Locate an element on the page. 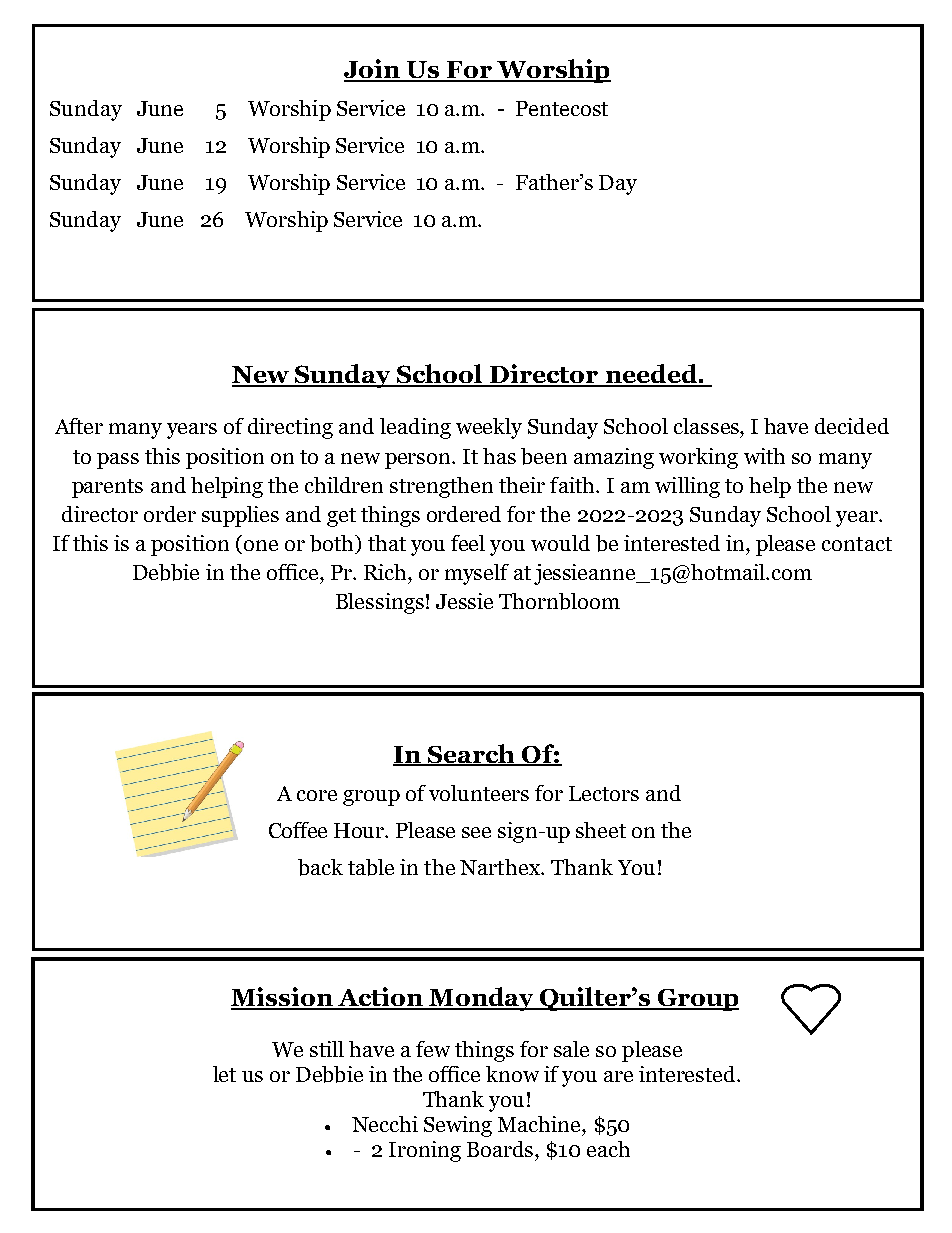  classes is located at coordinates (707, 426).
